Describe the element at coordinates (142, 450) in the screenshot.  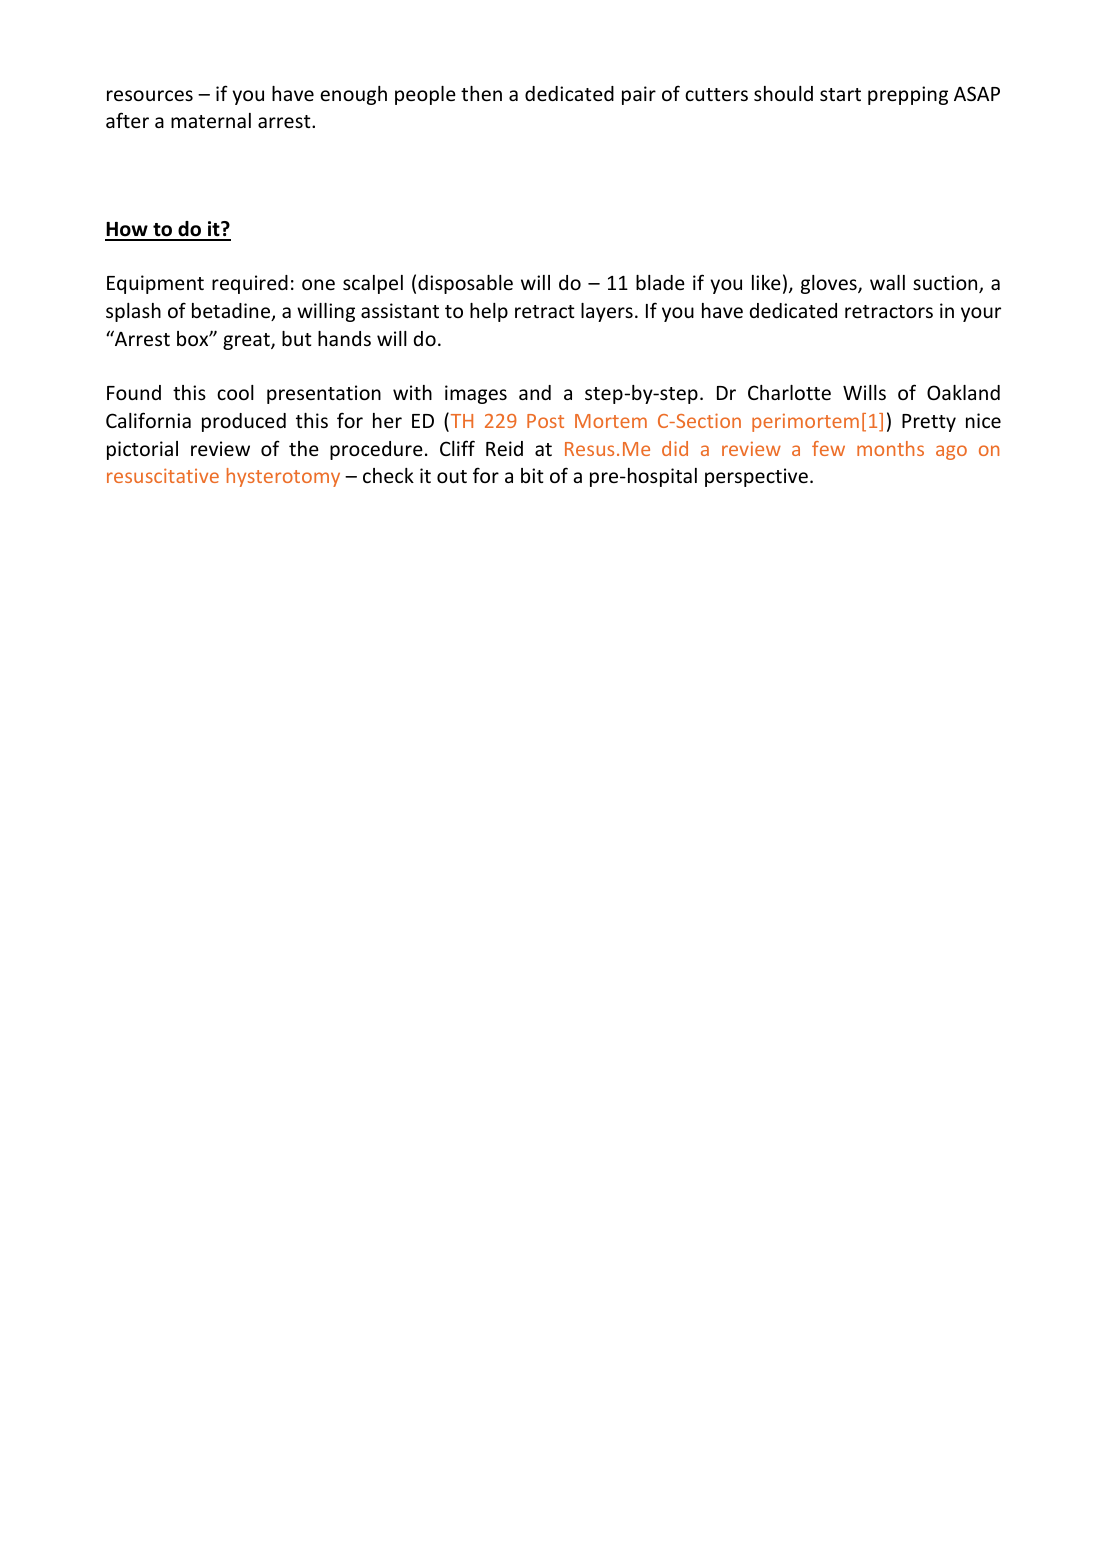
I see `pictorial` at that location.
